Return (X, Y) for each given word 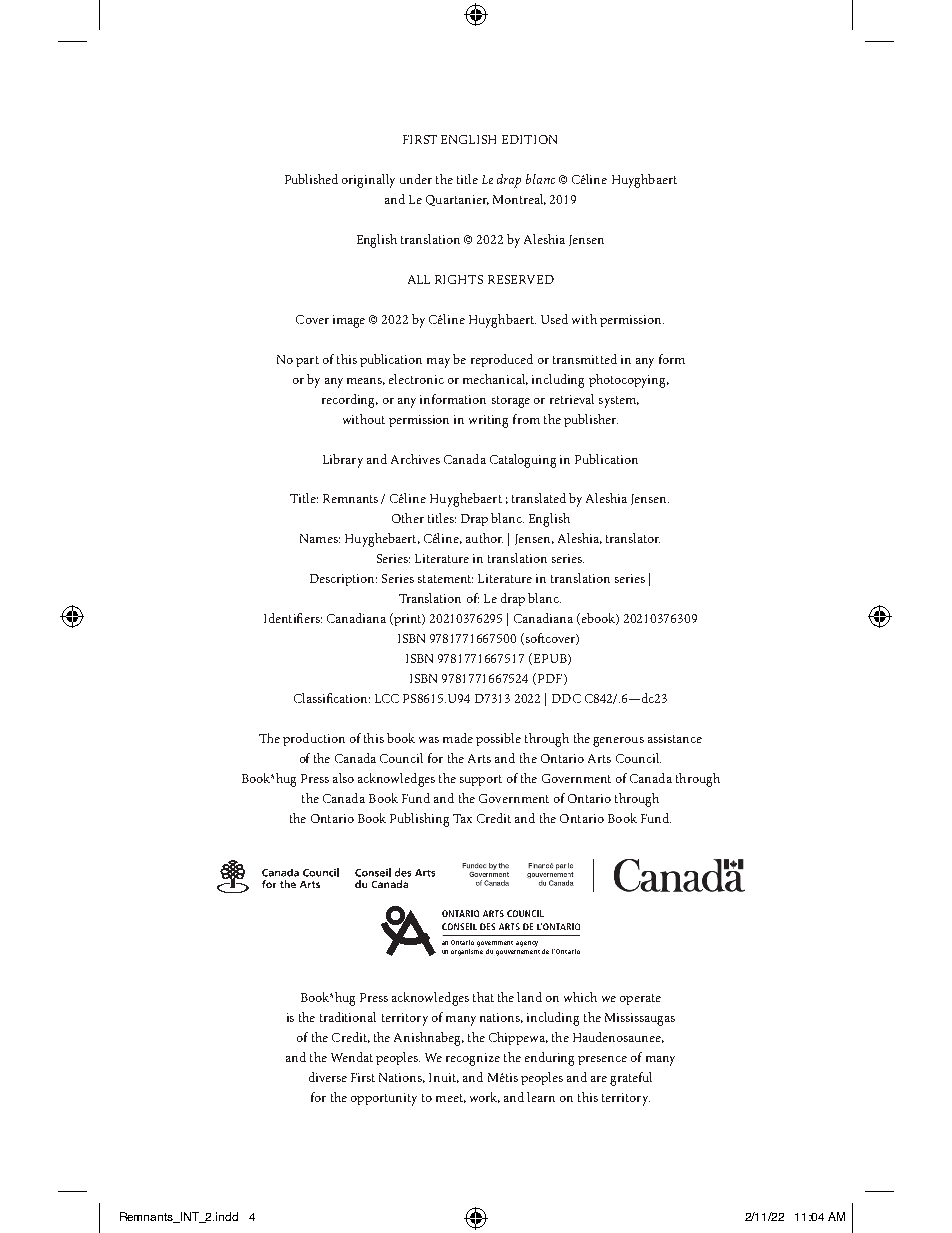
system (619, 402)
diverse (328, 1077)
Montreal (519, 199)
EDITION (529, 139)
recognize (473, 1059)
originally (368, 181)
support (481, 780)
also (343, 778)
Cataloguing (523, 461)
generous (618, 742)
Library (343, 461)
